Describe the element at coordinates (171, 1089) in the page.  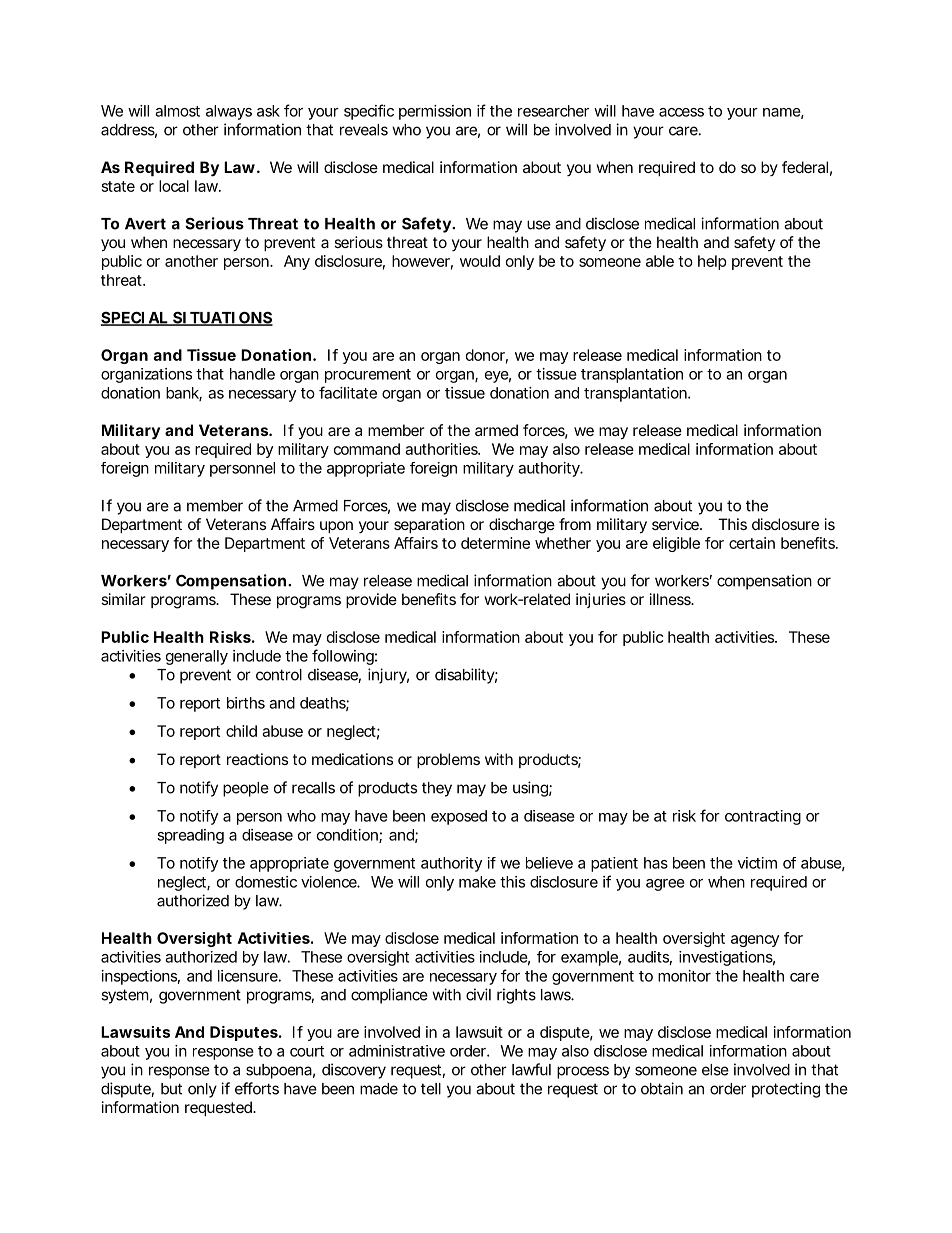
I see `but` at that location.
